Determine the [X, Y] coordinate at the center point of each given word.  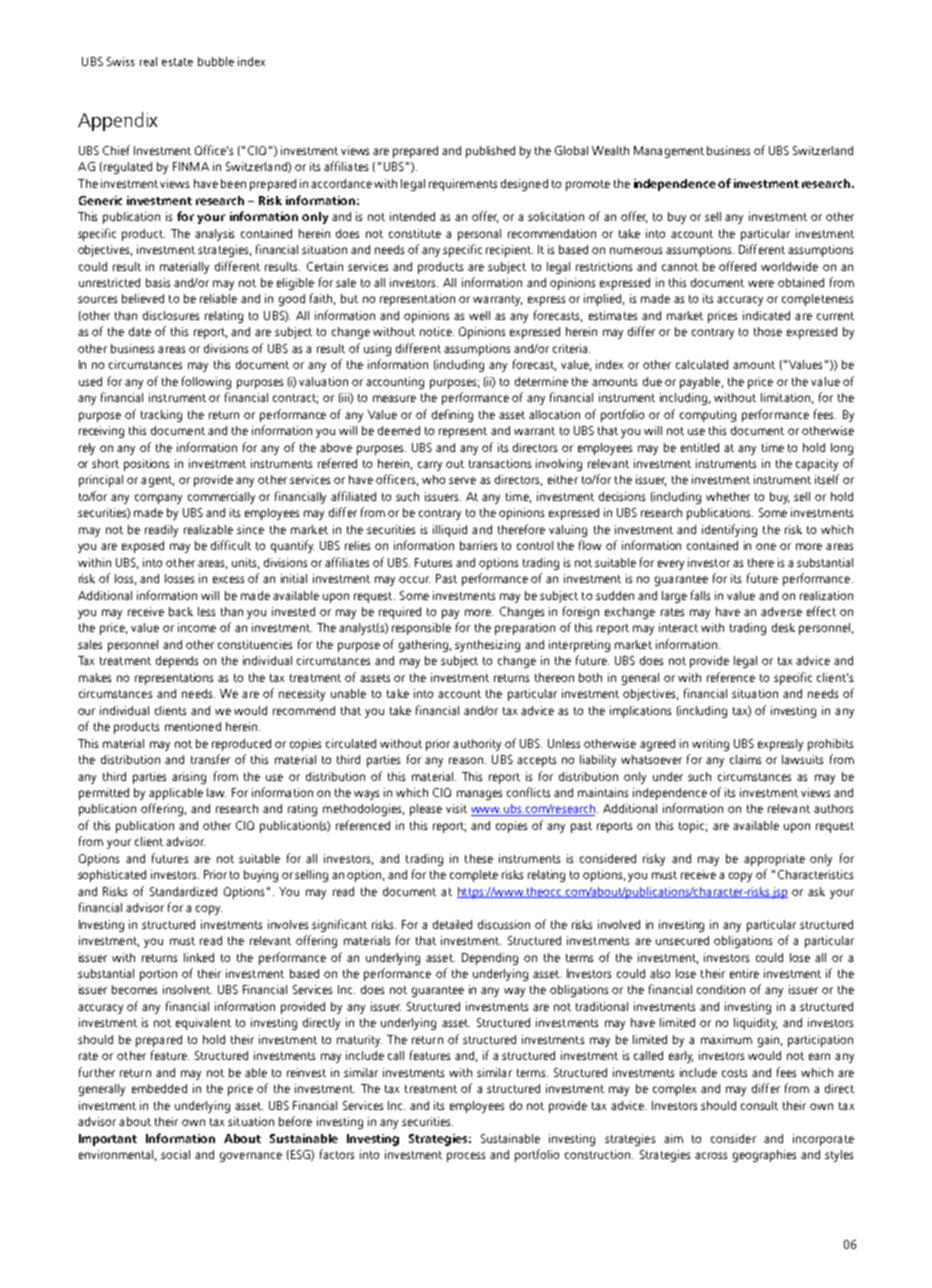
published [490, 152]
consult [759, 1105]
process [466, 1157]
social [175, 1154]
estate [177, 62]
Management [669, 152]
